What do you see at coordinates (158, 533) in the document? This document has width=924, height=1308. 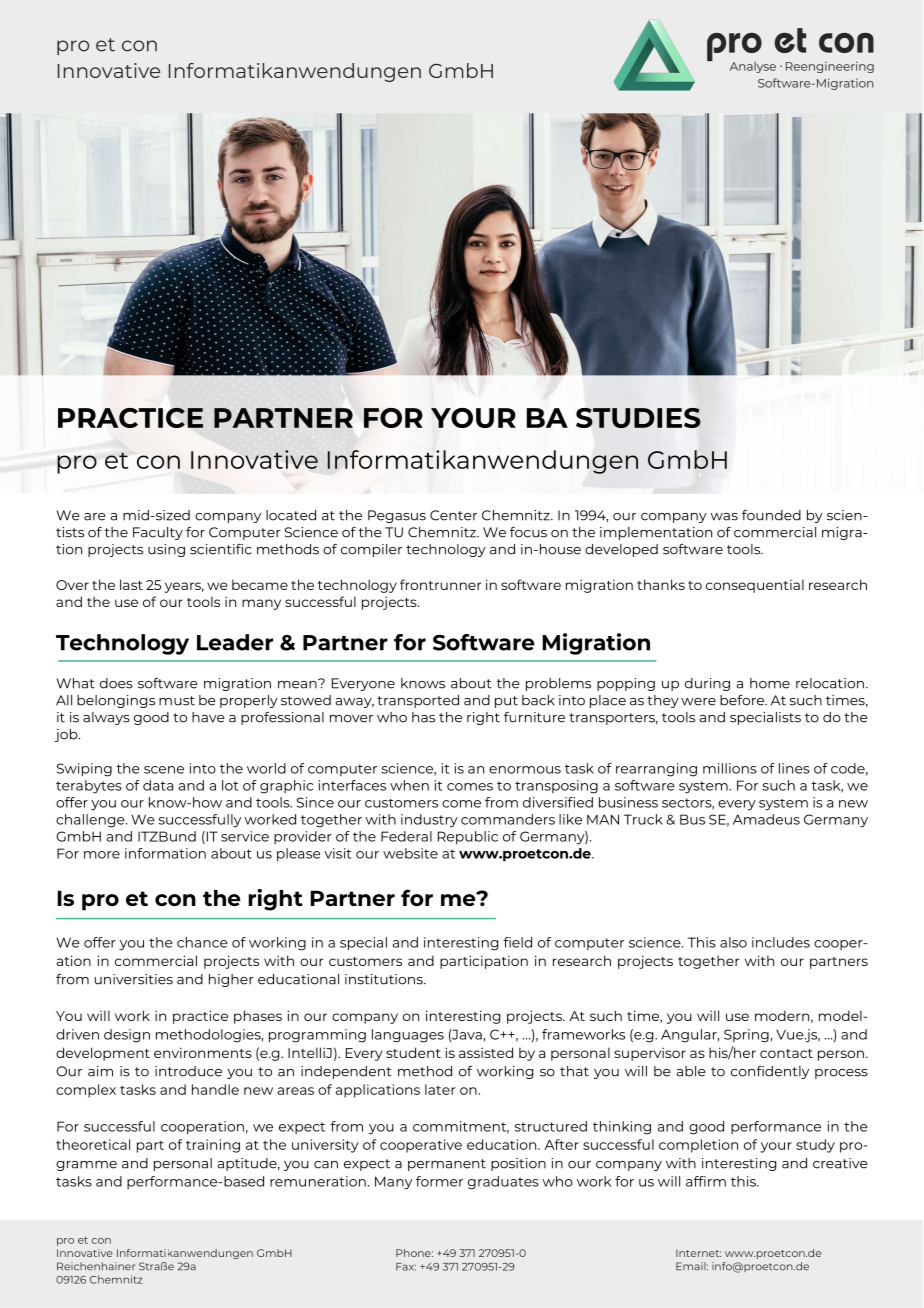 I see `Faculty` at bounding box center [158, 533].
